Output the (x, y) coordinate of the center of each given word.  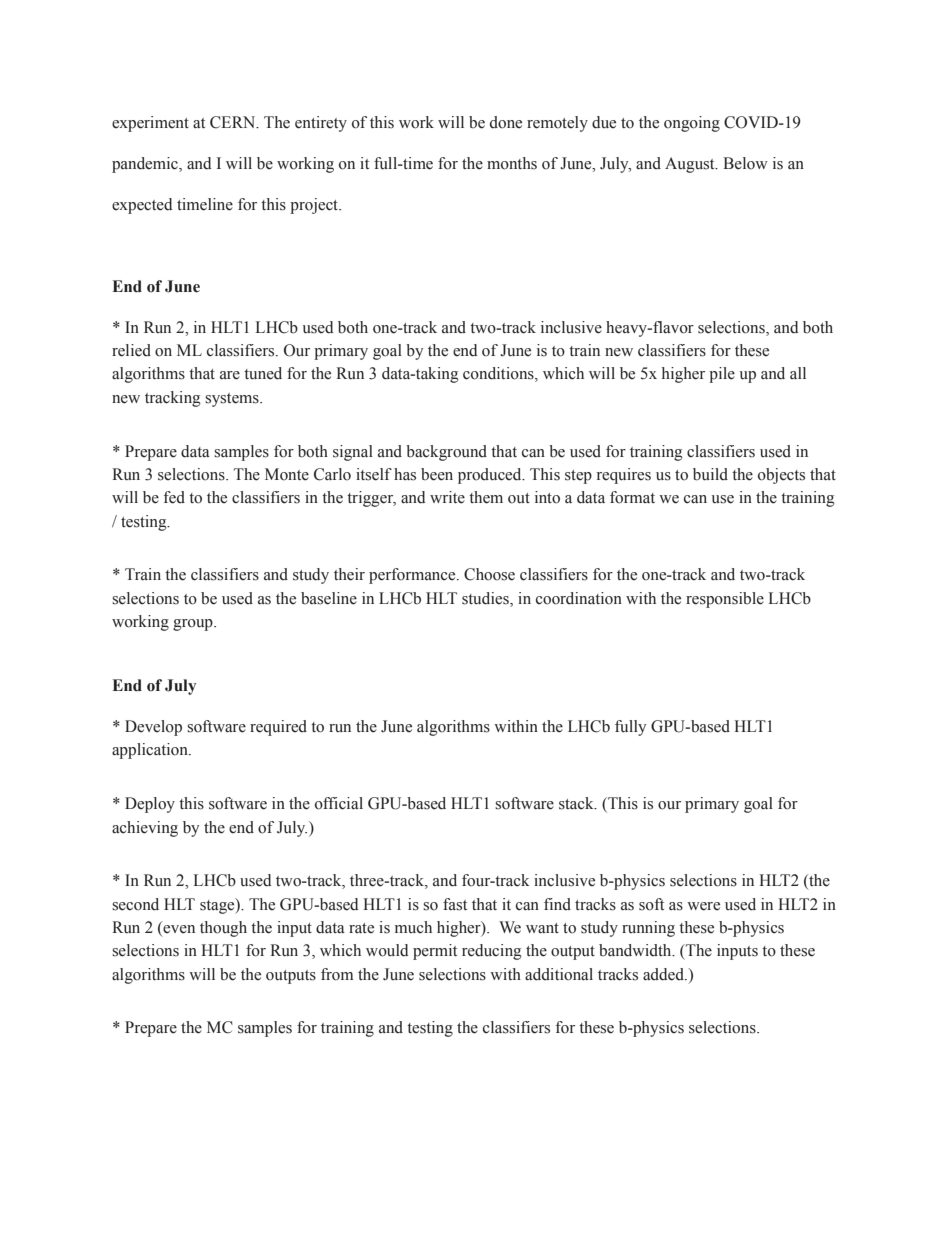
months (512, 163)
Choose (489, 574)
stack (577, 803)
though (223, 929)
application (151, 751)
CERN (234, 122)
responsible (725, 600)
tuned (263, 373)
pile (722, 375)
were (703, 906)
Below (745, 163)
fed (174, 497)
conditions (499, 374)
